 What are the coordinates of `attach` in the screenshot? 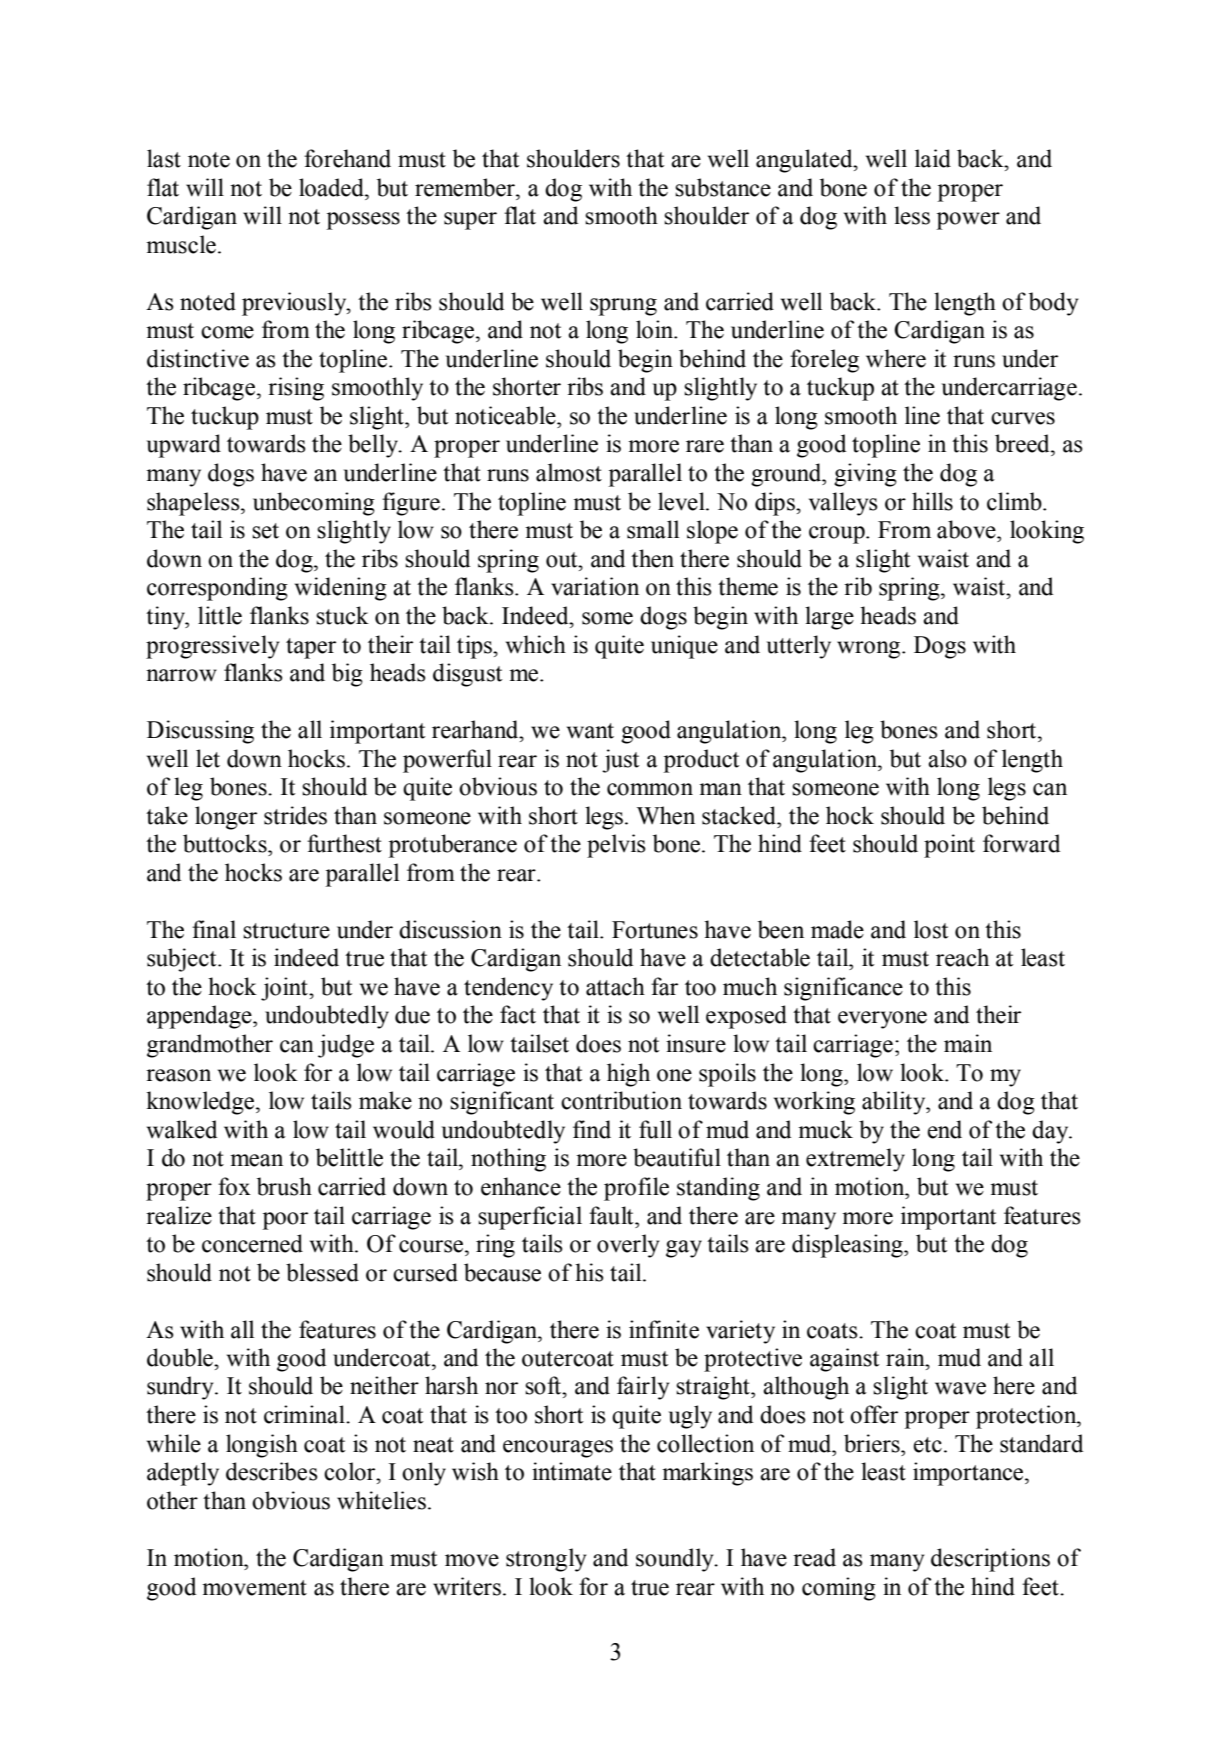 It's located at (615, 986).
